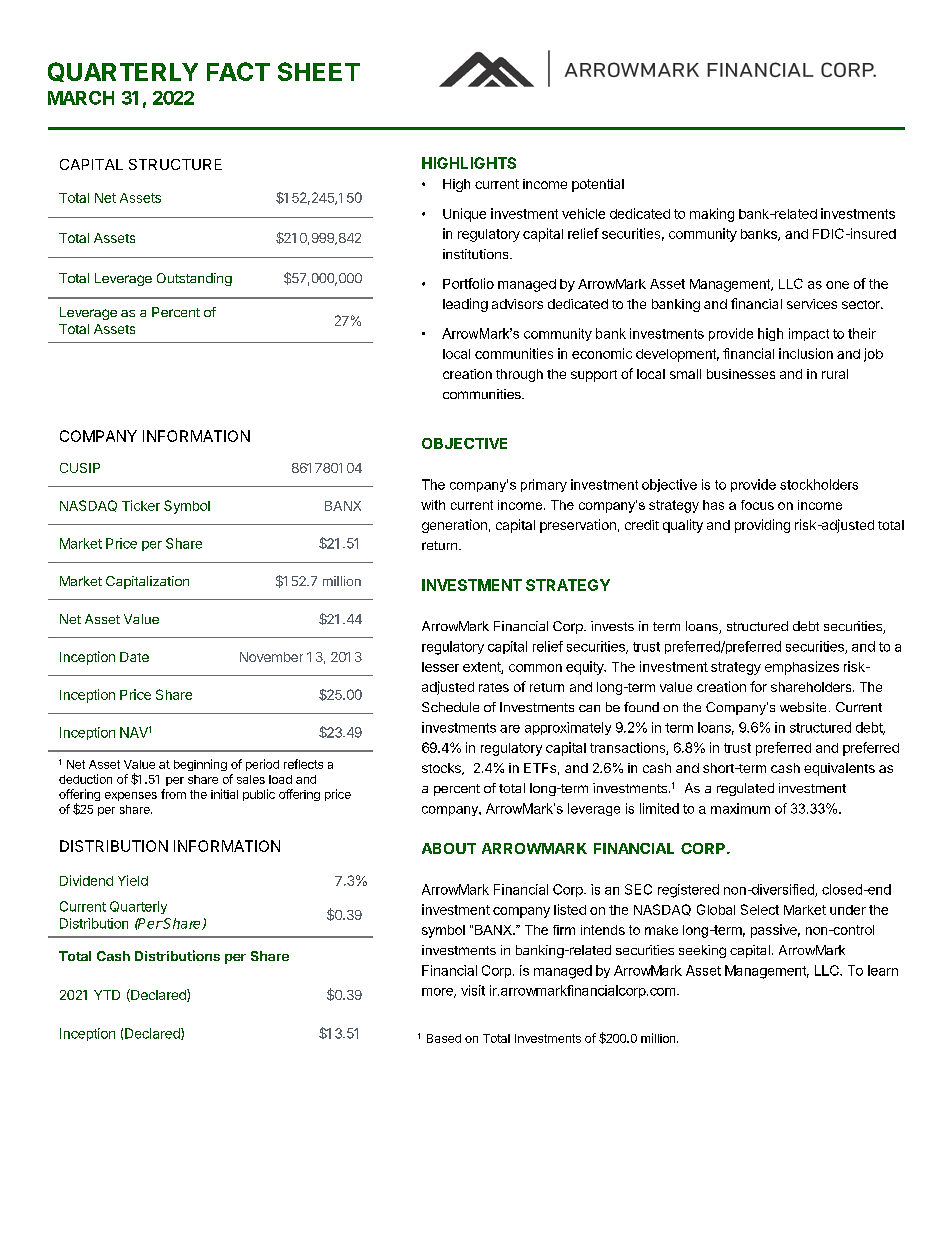  I want to click on Portfolio, so click(468, 283).
